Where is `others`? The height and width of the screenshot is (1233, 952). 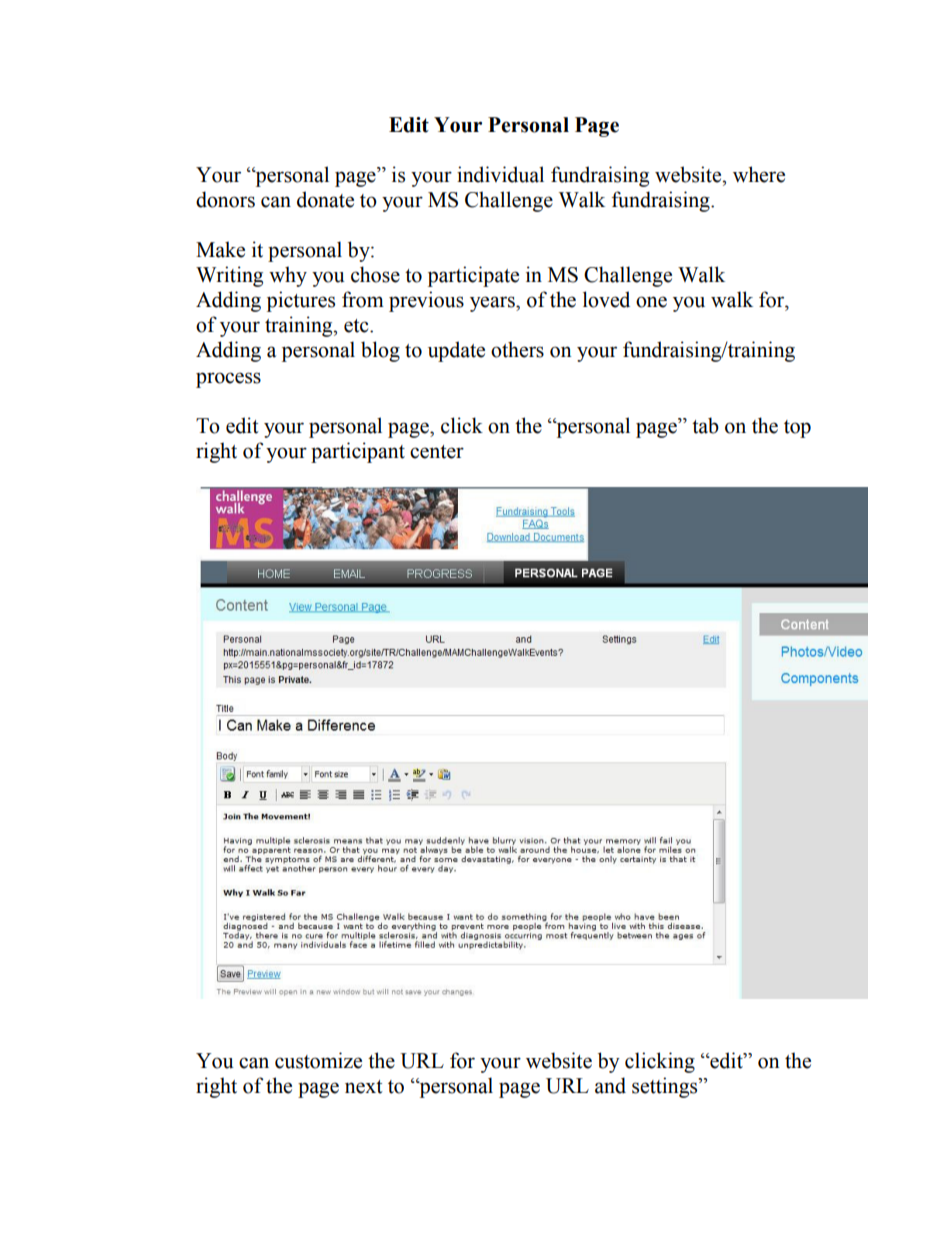
others is located at coordinates (517, 349).
